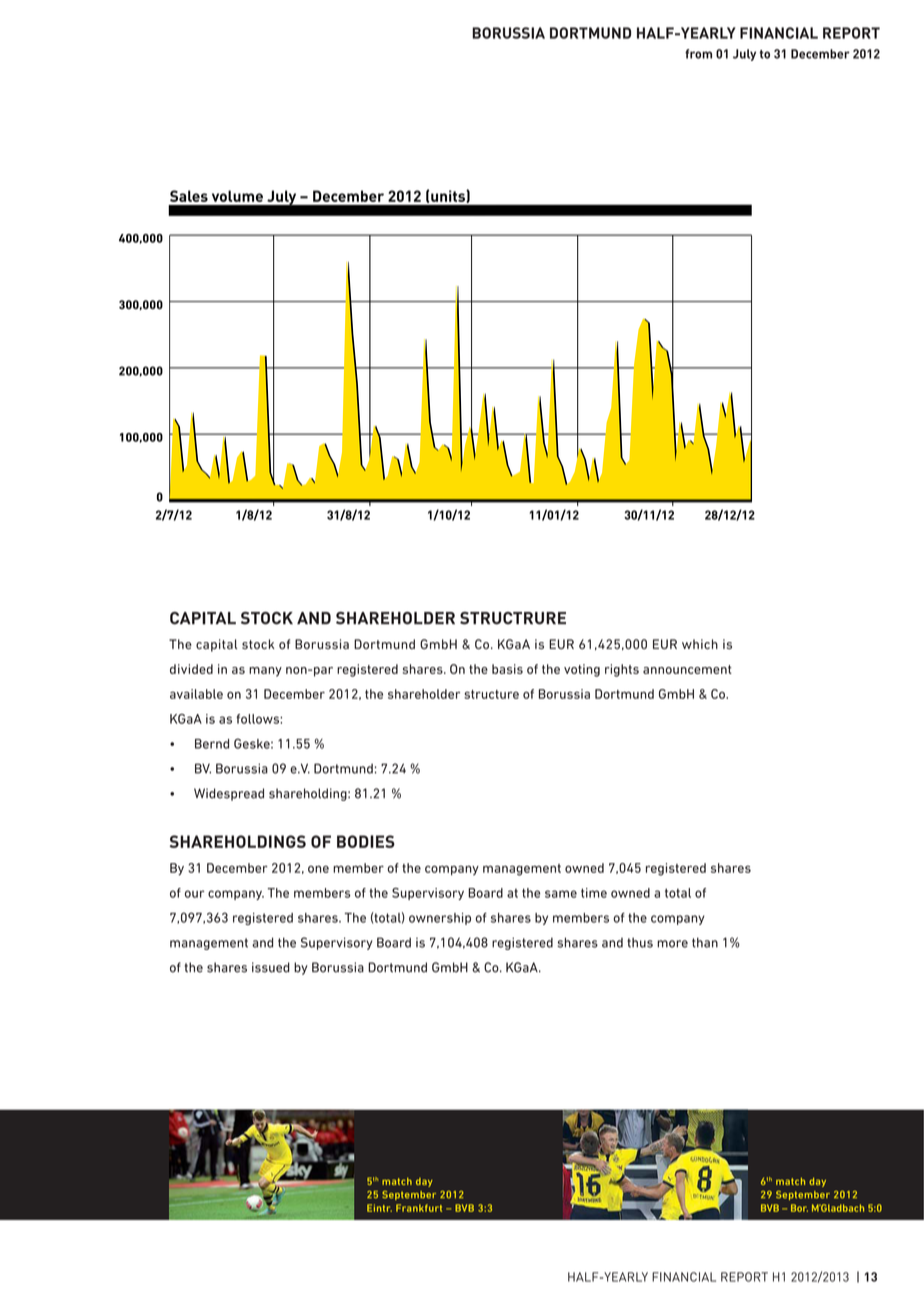  I want to click on structure, so click(491, 694).
